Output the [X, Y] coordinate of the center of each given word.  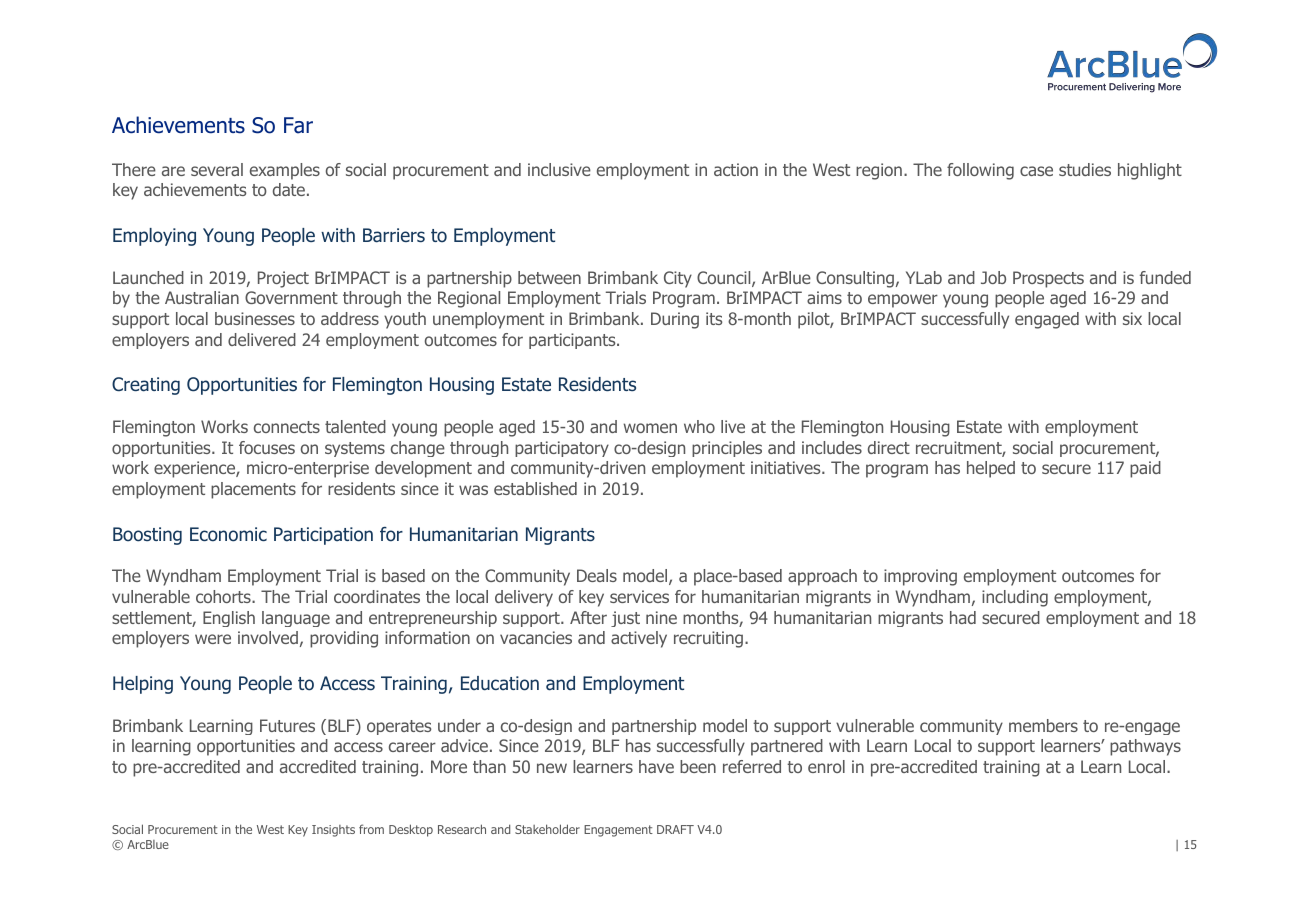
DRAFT [675, 829]
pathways [1145, 747]
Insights [333, 831]
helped [991, 469]
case [1036, 171]
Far [298, 125]
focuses [267, 447]
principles [727, 449]
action [736, 169]
